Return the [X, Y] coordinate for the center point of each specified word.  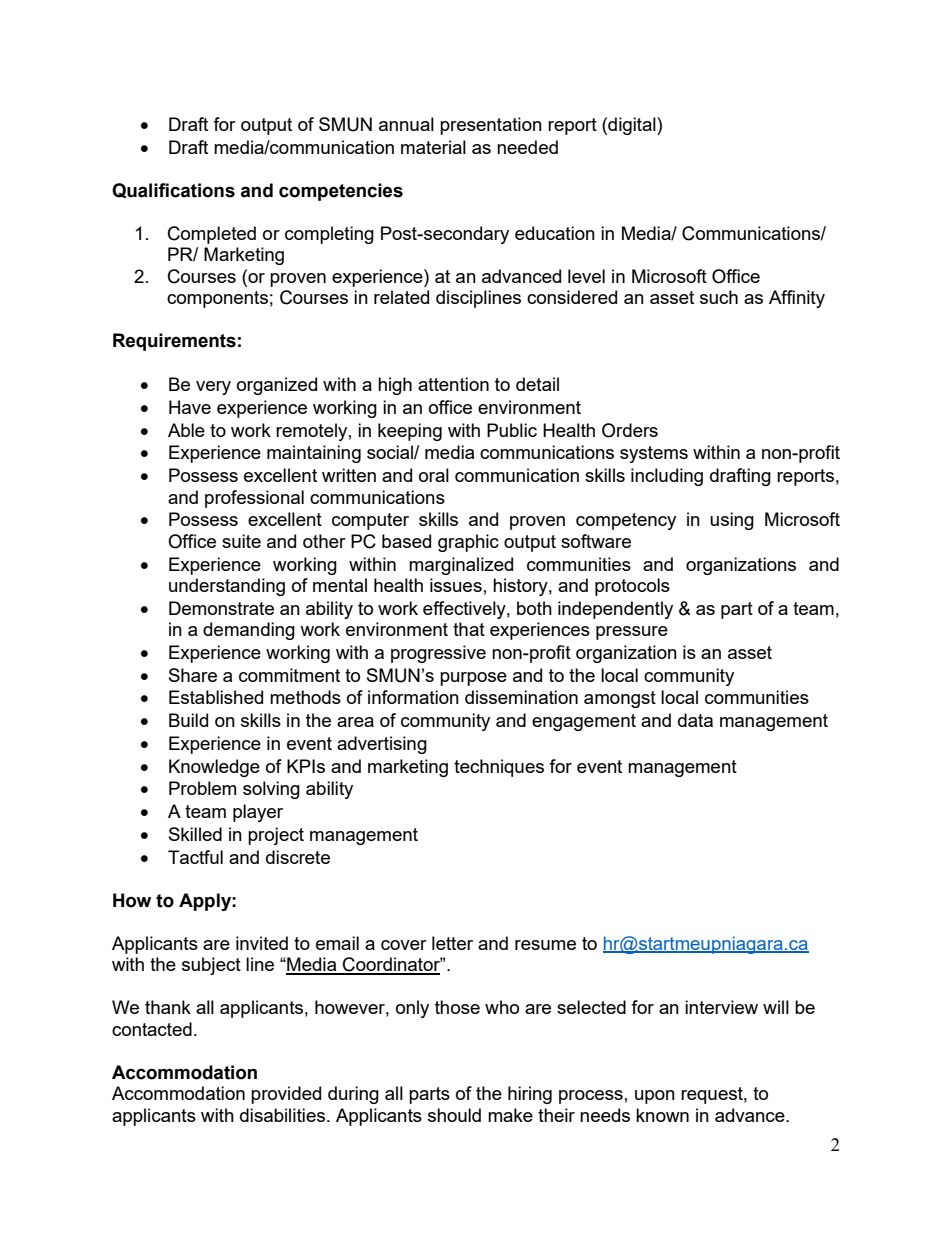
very [213, 388]
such [719, 297]
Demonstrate [221, 608]
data [695, 720]
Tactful [195, 857]
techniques [499, 768]
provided [286, 1095]
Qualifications [173, 190]
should [454, 1115]
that [469, 629]
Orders [630, 430]
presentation [491, 126]
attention [453, 384]
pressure [632, 633]
